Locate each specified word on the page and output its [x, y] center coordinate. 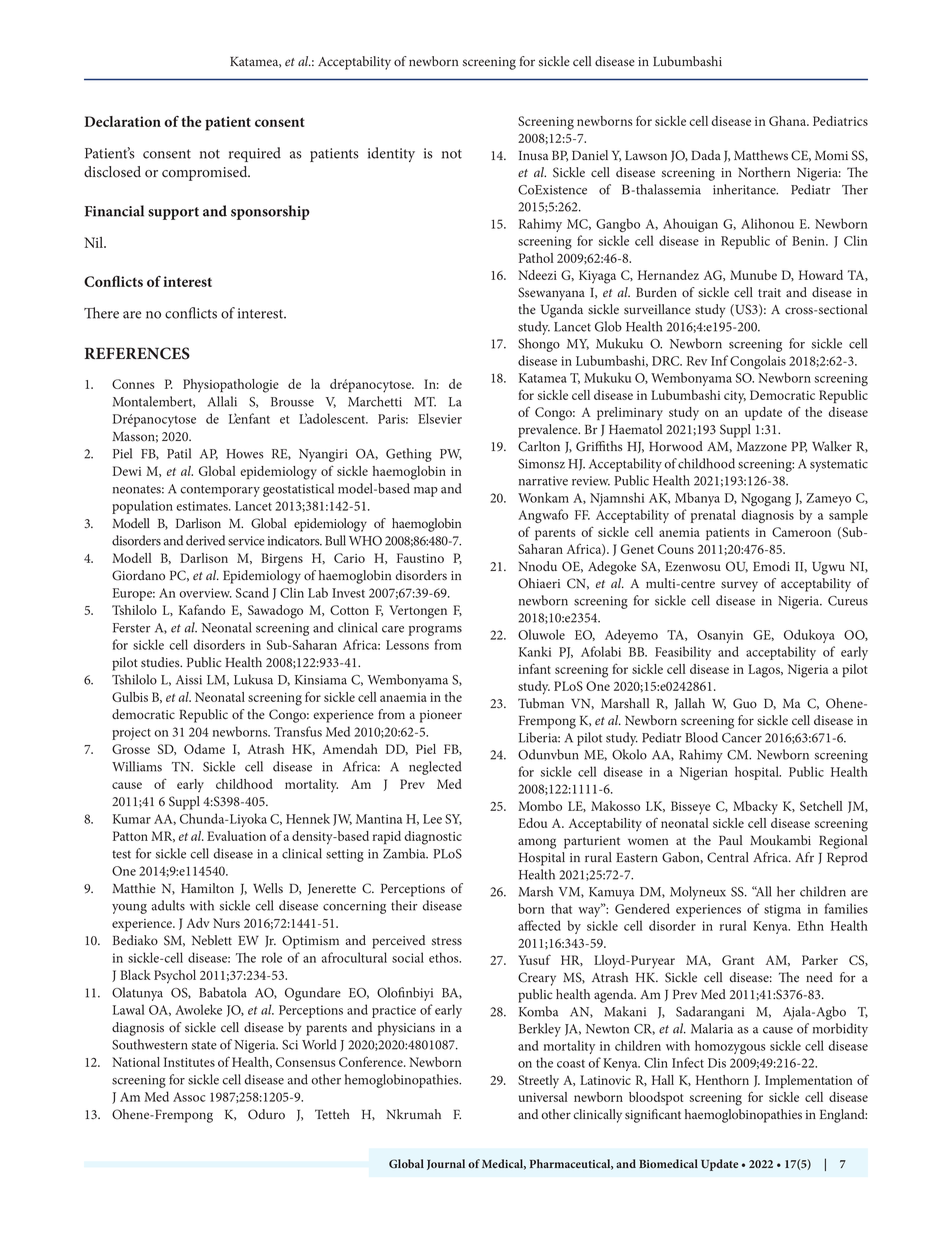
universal [543, 1097]
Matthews [761, 155]
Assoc [189, 1097]
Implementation [809, 1081]
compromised [206, 173]
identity [391, 154]
